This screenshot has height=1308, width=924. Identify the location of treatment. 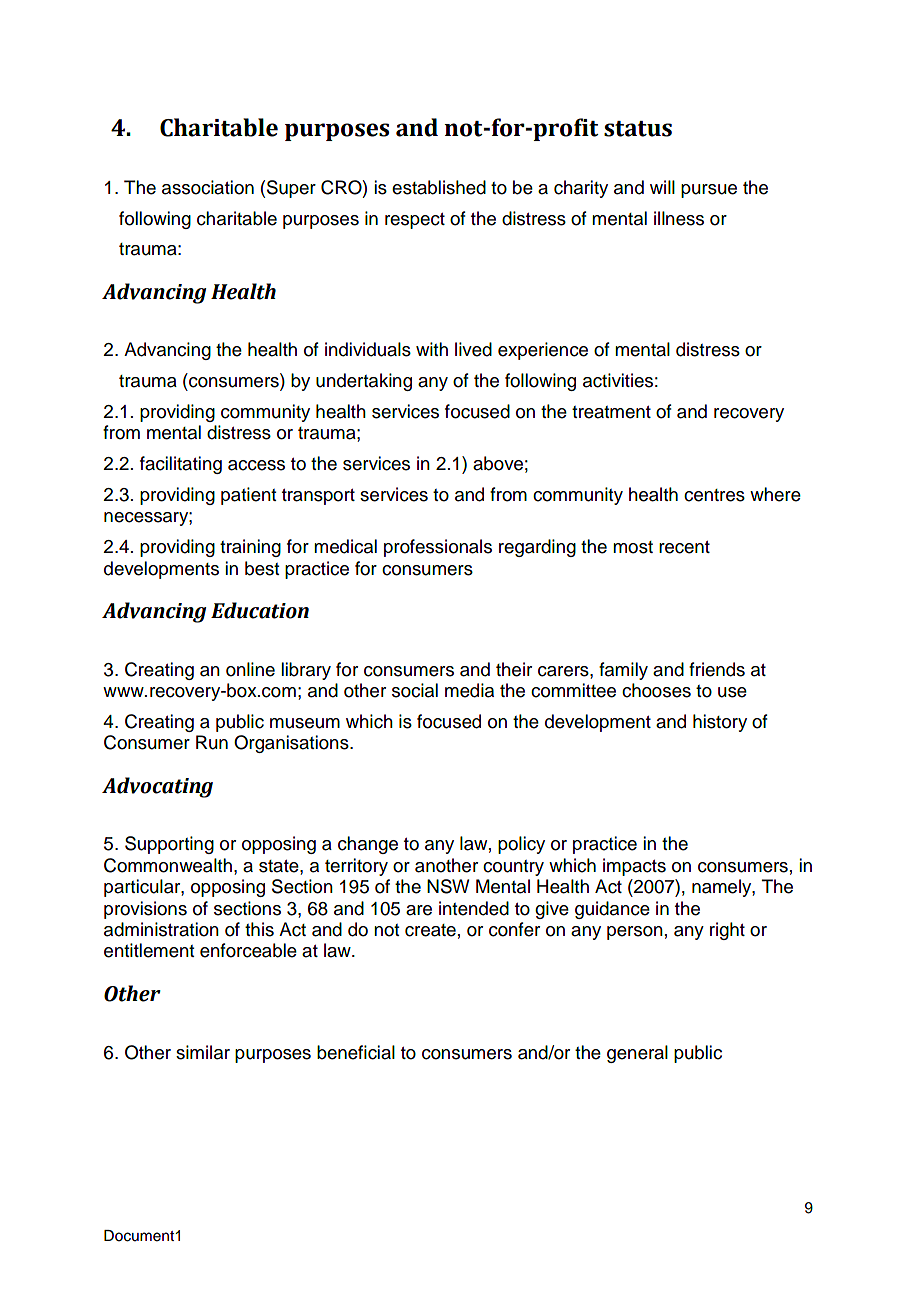
(611, 412).
